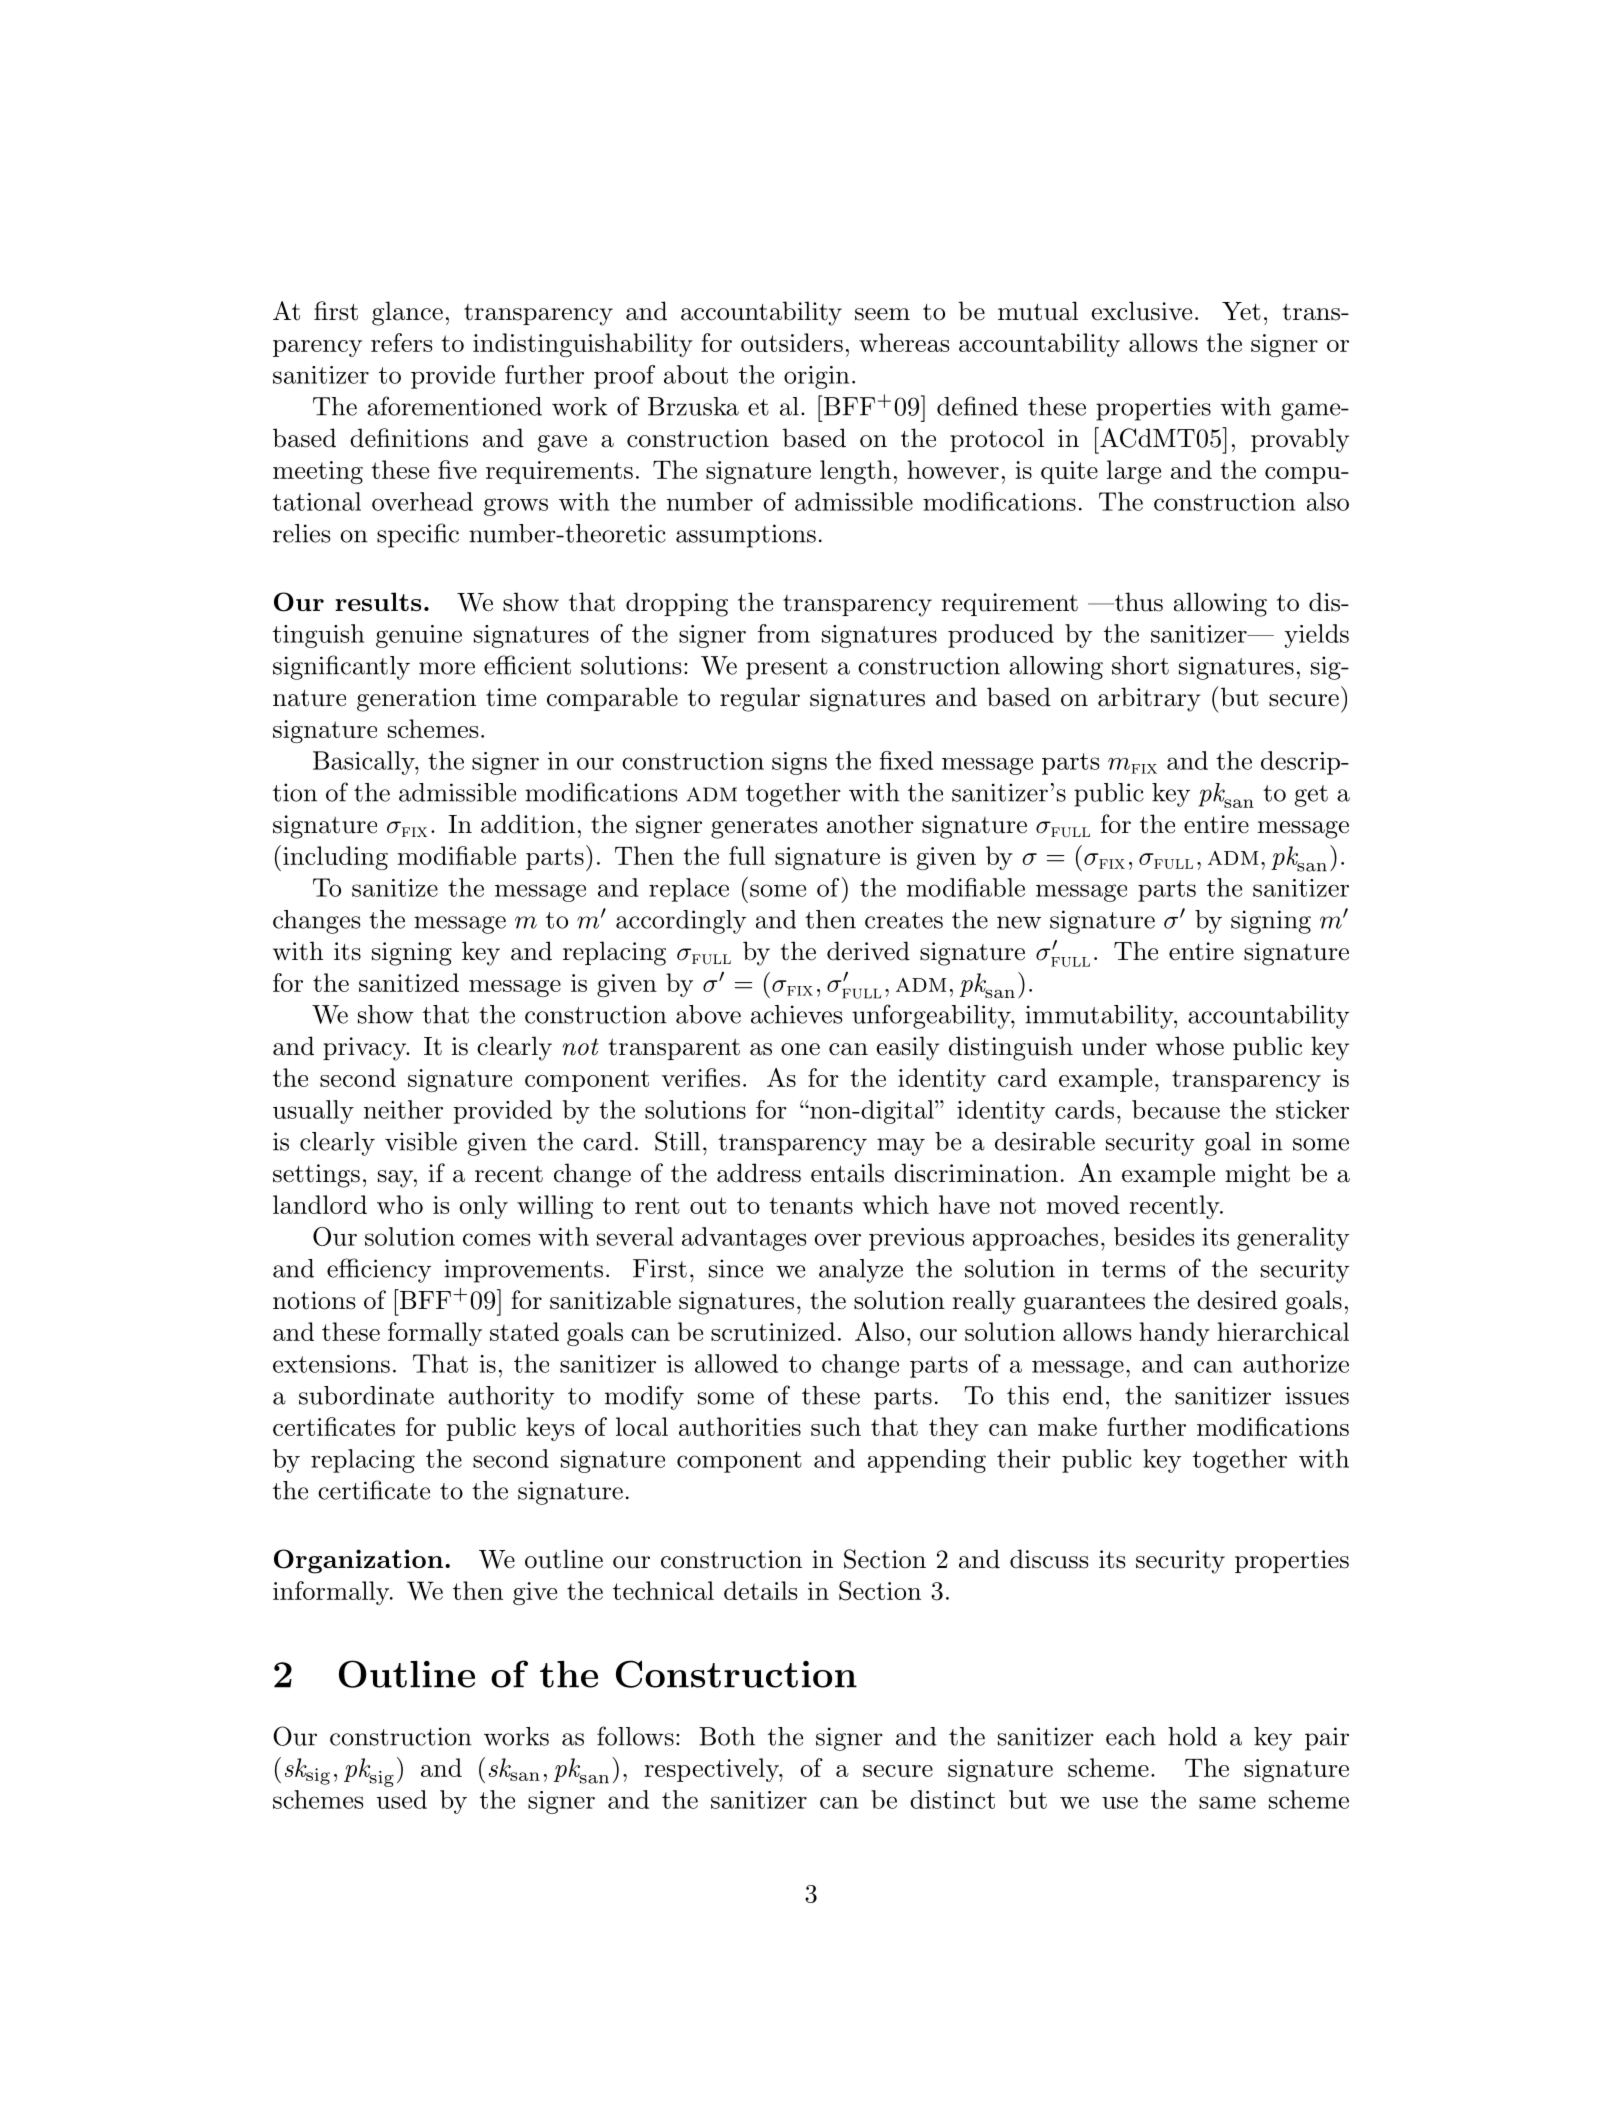  I want to click on Both, so click(727, 1736).
